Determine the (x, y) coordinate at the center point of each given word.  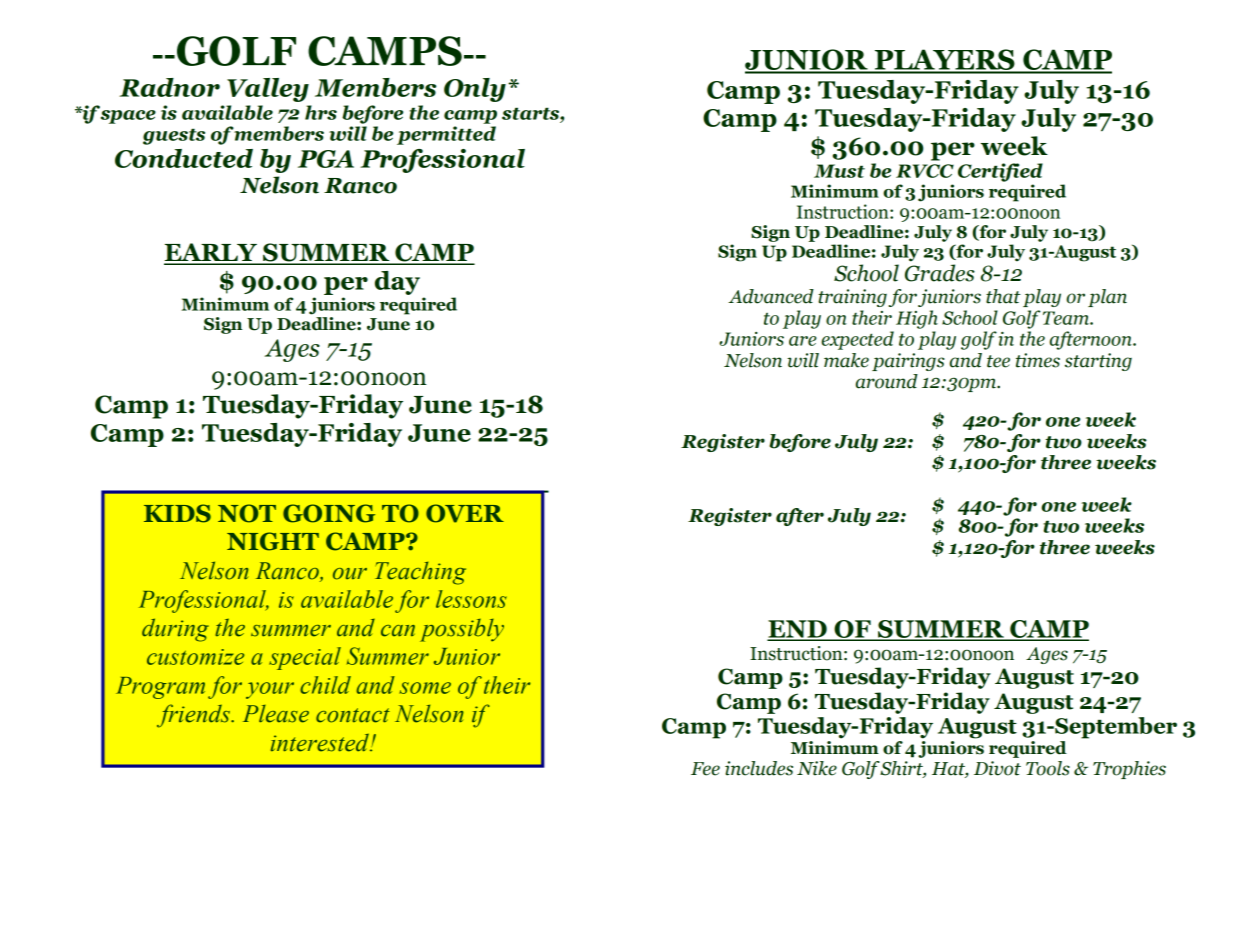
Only (475, 90)
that (1003, 296)
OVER (465, 513)
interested (321, 742)
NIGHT (273, 541)
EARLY (211, 253)
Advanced (771, 296)
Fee (705, 769)
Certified (1000, 172)
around (887, 381)
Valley (268, 90)
